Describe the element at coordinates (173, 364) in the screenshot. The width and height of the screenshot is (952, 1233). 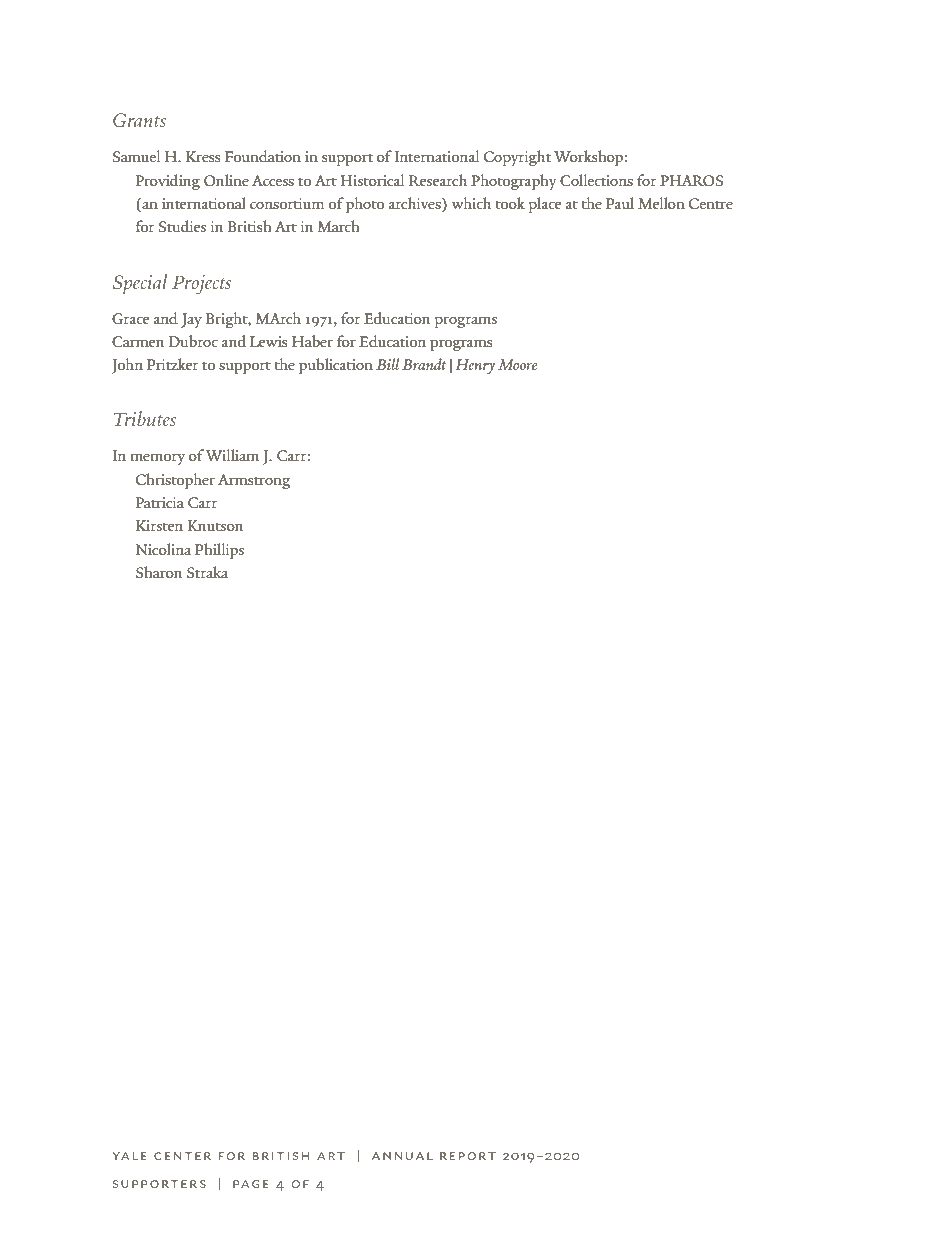
I see `Pritzker` at that location.
